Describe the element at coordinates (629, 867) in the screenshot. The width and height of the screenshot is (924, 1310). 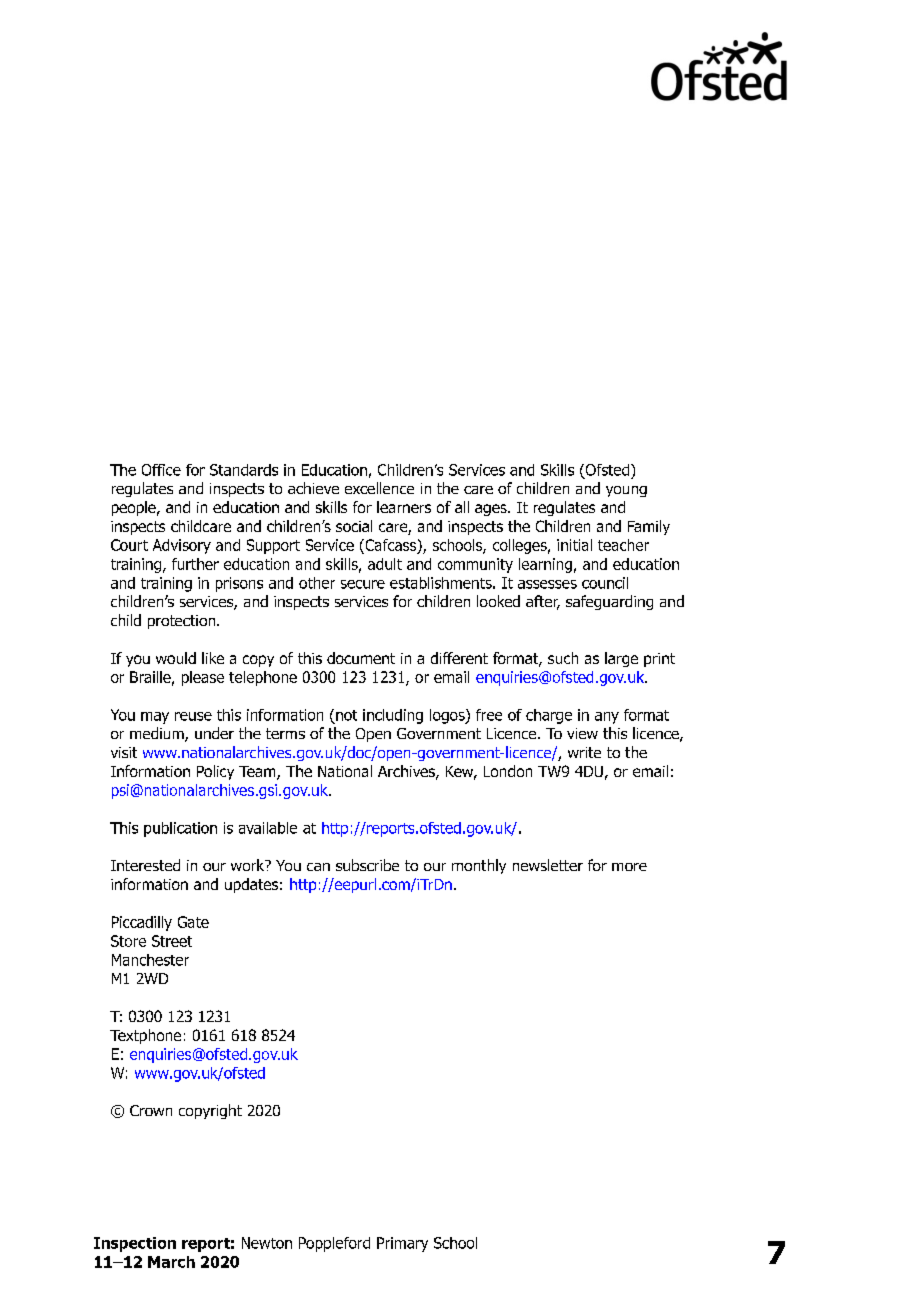
I see `more` at that location.
